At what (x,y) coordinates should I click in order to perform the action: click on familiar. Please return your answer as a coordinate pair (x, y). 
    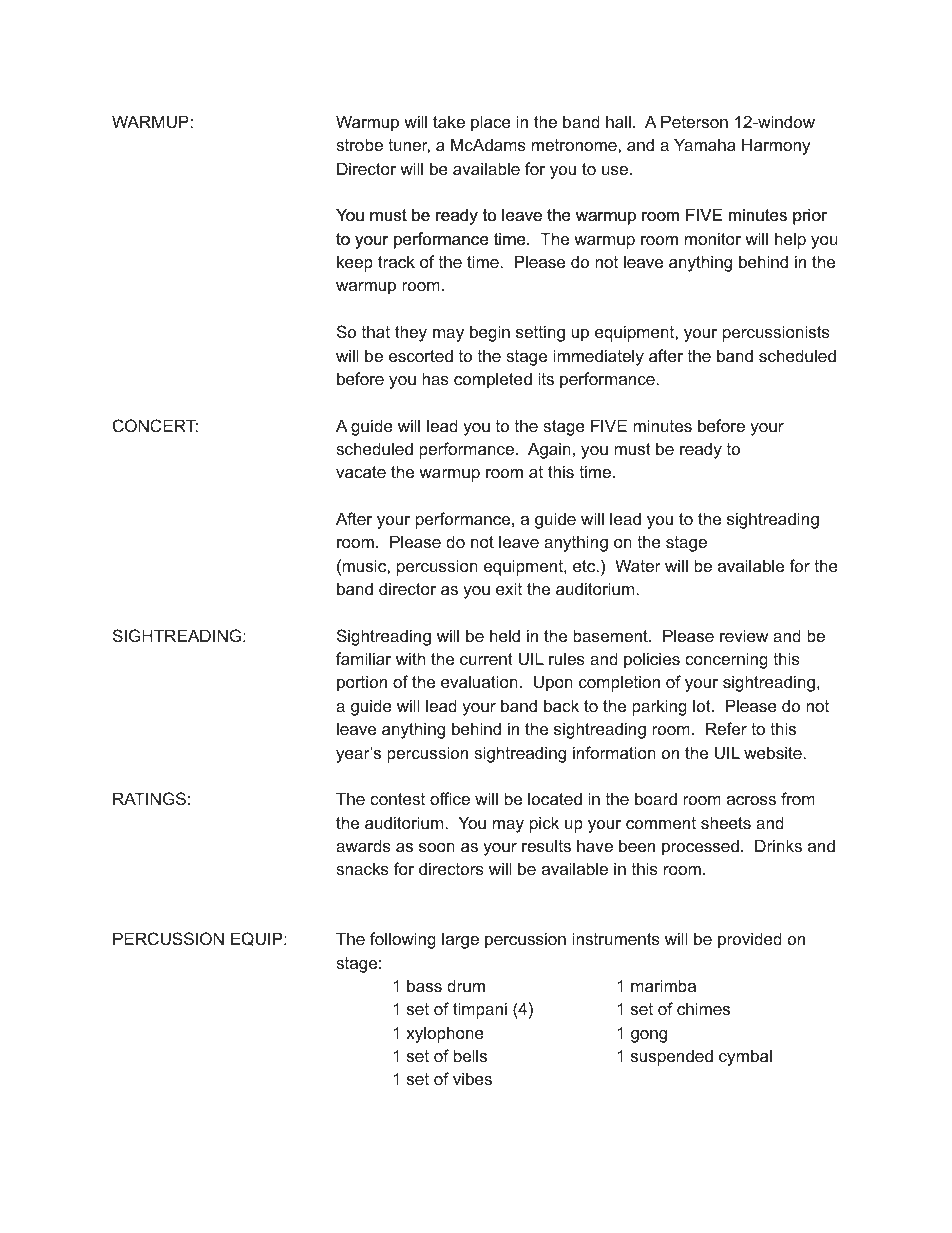
    Looking at the image, I should click on (363, 658).
